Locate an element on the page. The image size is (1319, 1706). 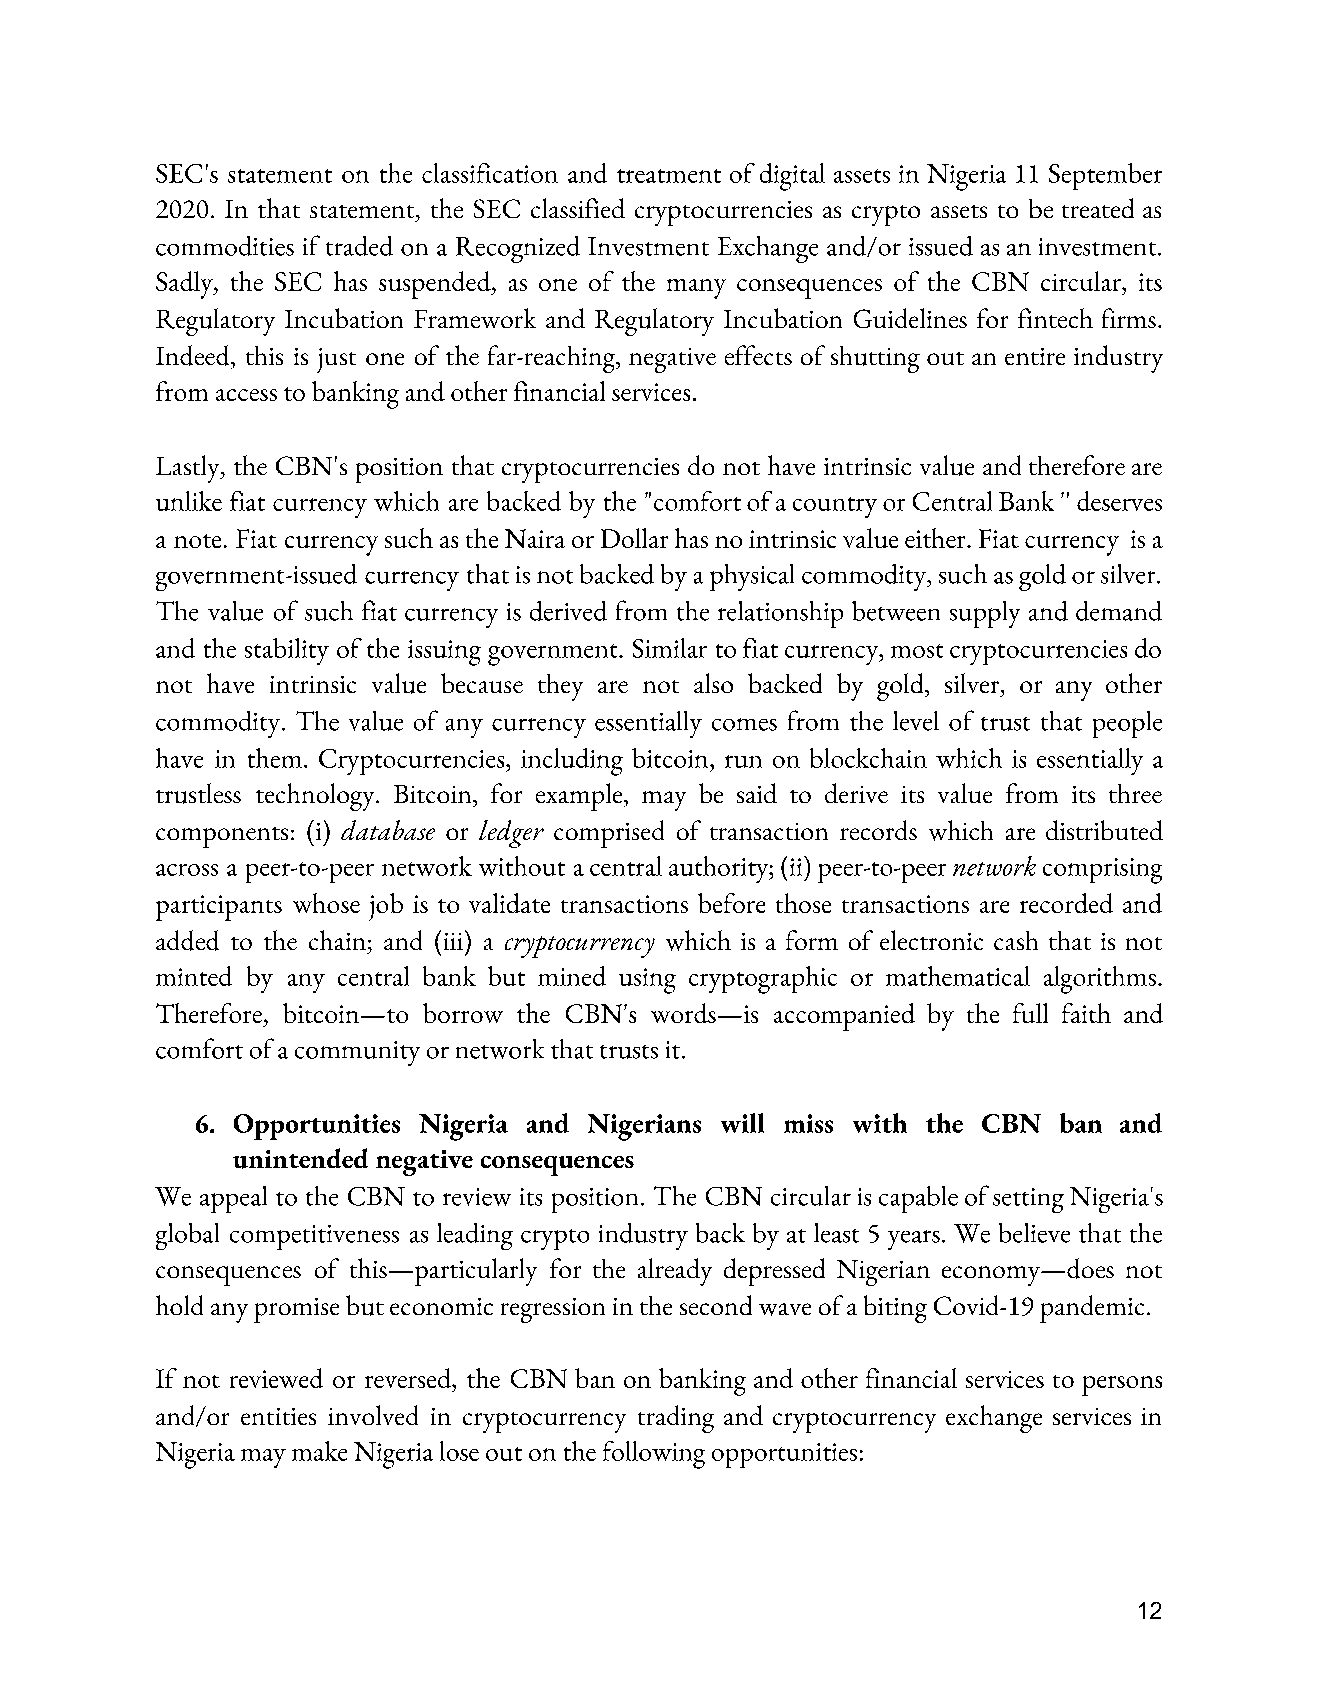
treated is located at coordinates (1098, 208).
